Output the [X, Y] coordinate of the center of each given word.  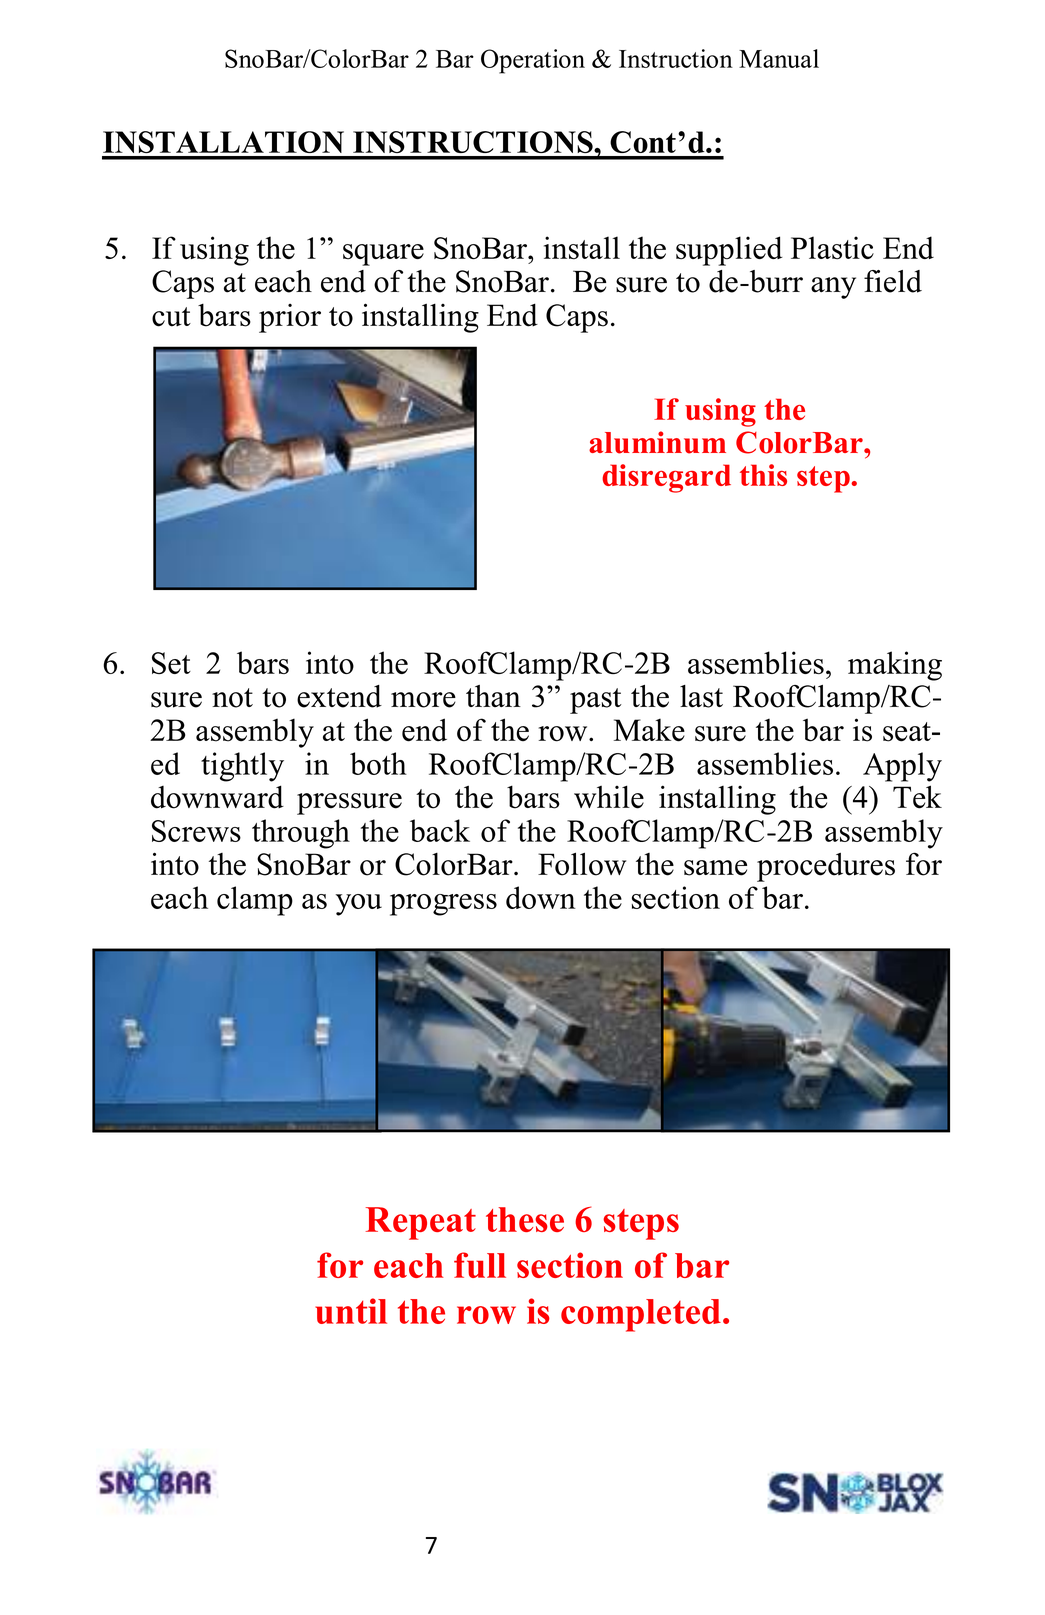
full [480, 1265]
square [383, 255]
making [895, 666]
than [493, 696]
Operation [533, 61]
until [351, 1311]
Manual [779, 58]
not [232, 698]
